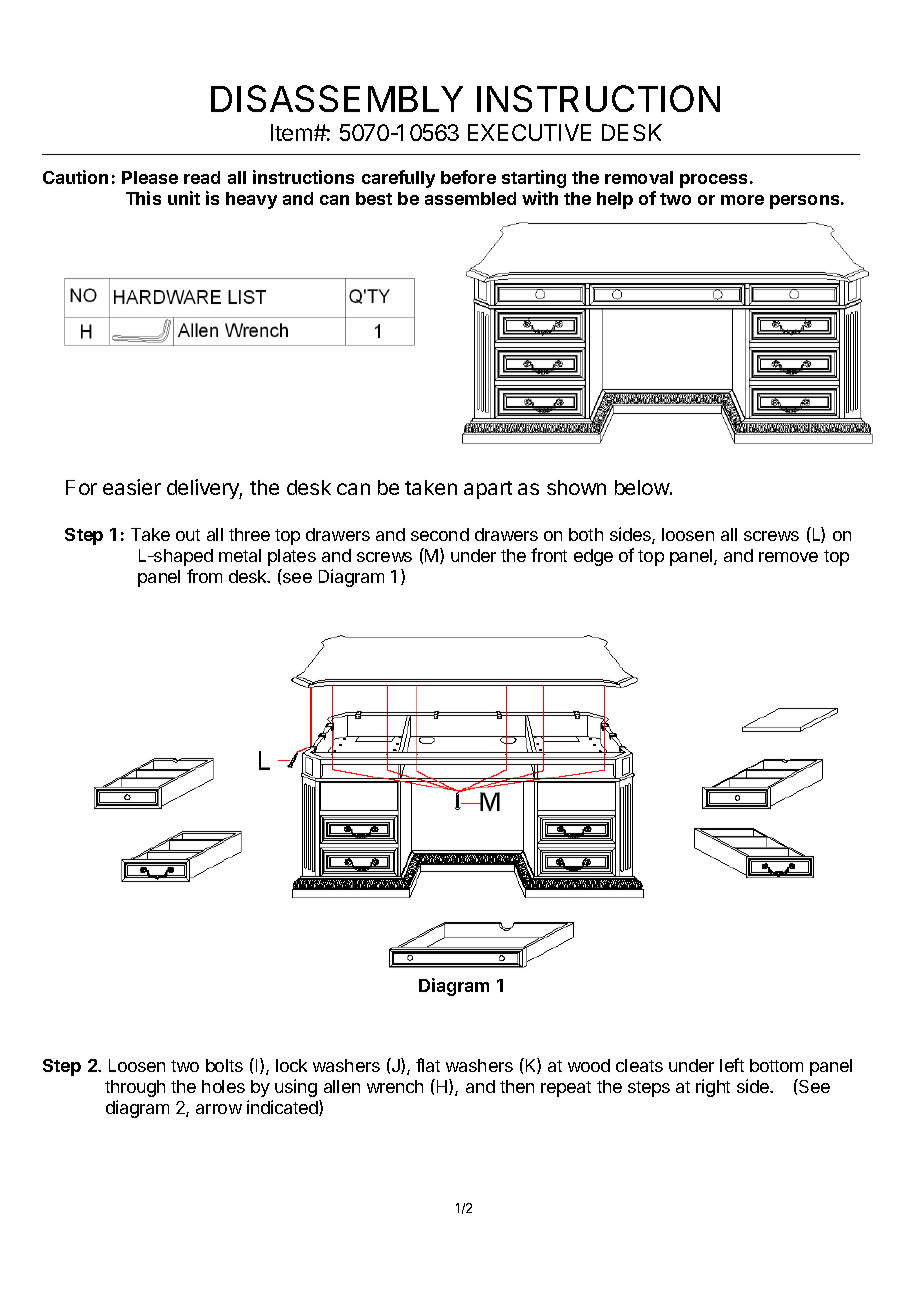 The image size is (924, 1308). I want to click on through, so click(135, 1088).
